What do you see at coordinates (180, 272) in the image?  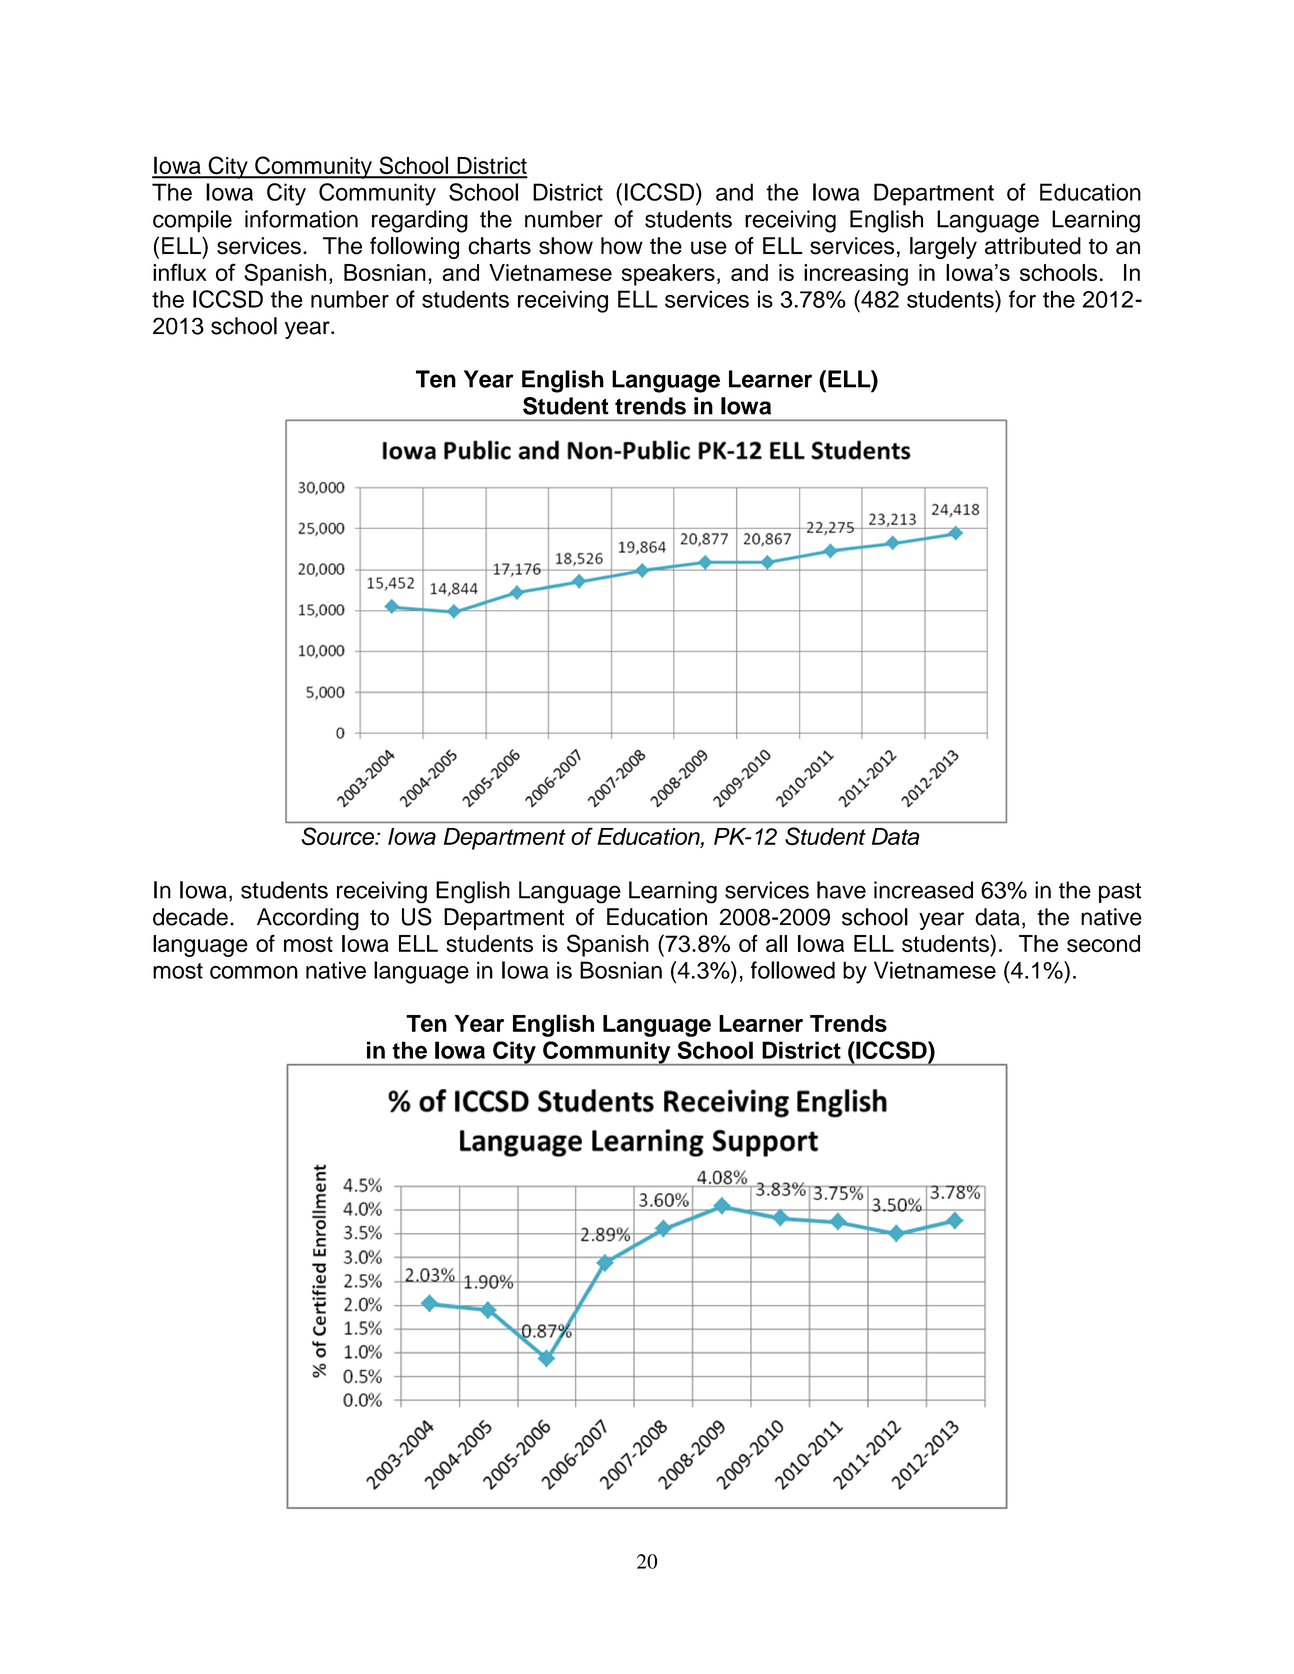 I see `influx` at bounding box center [180, 272].
